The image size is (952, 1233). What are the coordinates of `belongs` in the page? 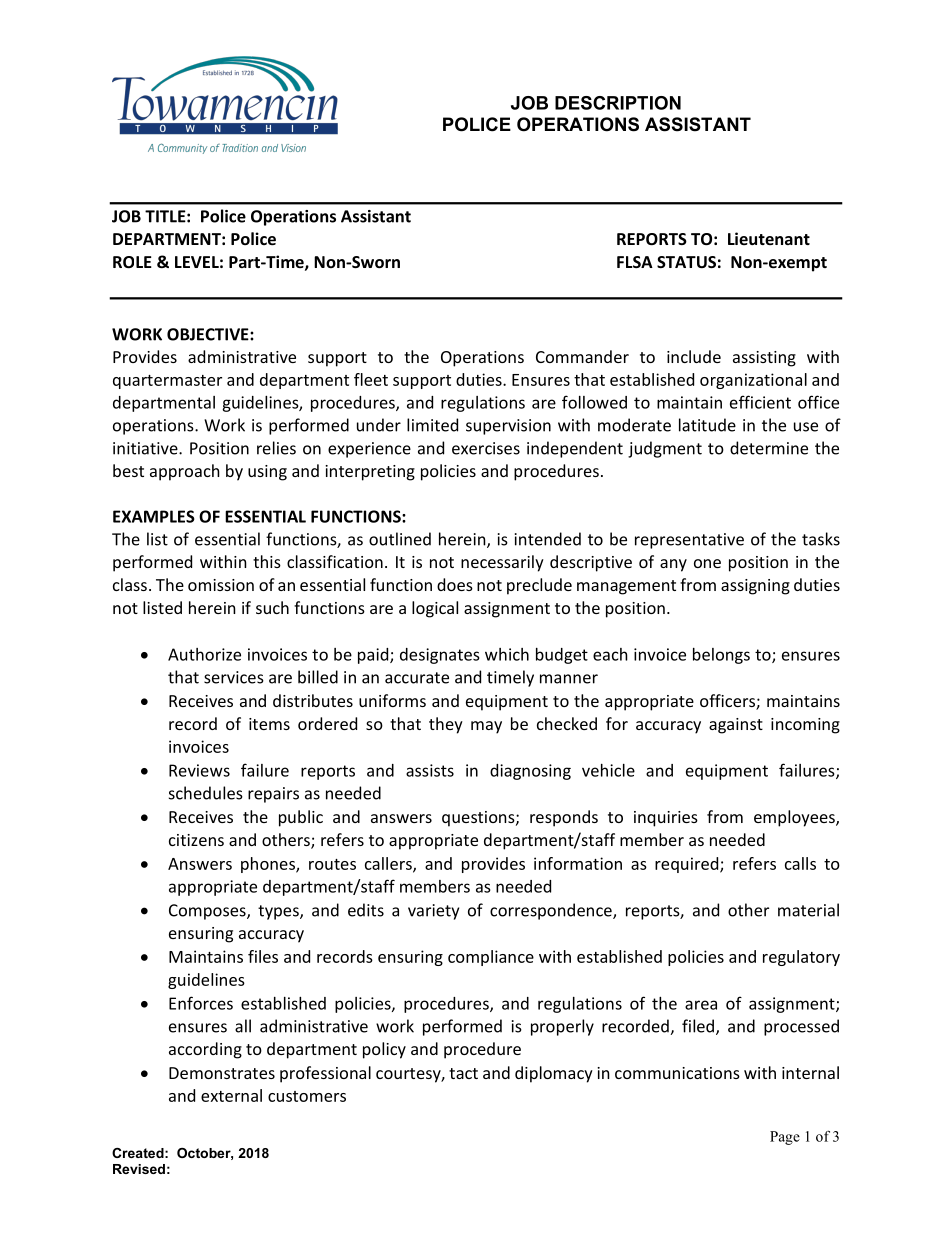 It's located at (721, 656).
